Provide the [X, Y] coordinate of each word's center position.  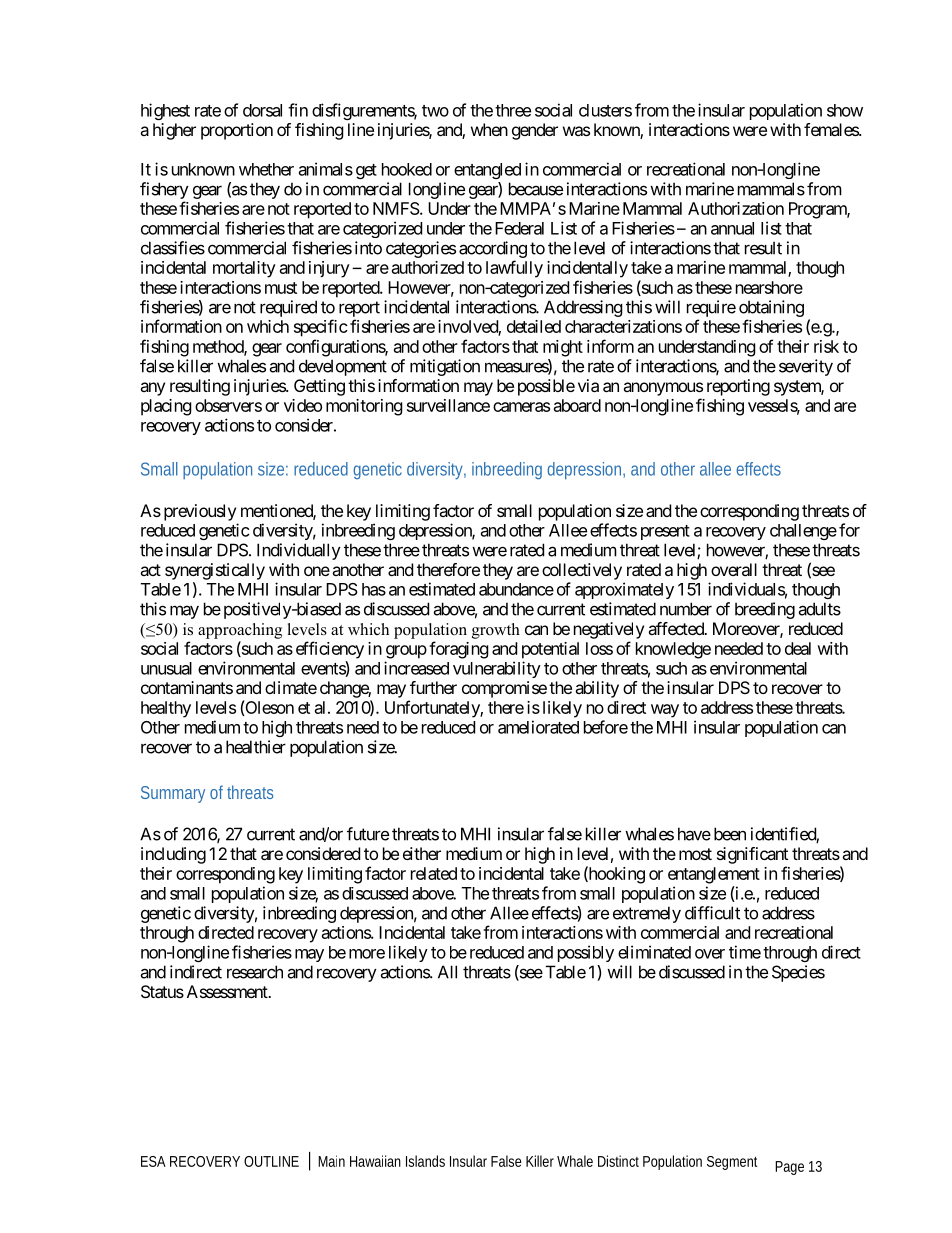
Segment [732, 1163]
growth [496, 631]
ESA [153, 1161]
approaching [240, 631]
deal [798, 648]
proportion [237, 131]
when [489, 129]
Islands [425, 1161]
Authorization [736, 208]
